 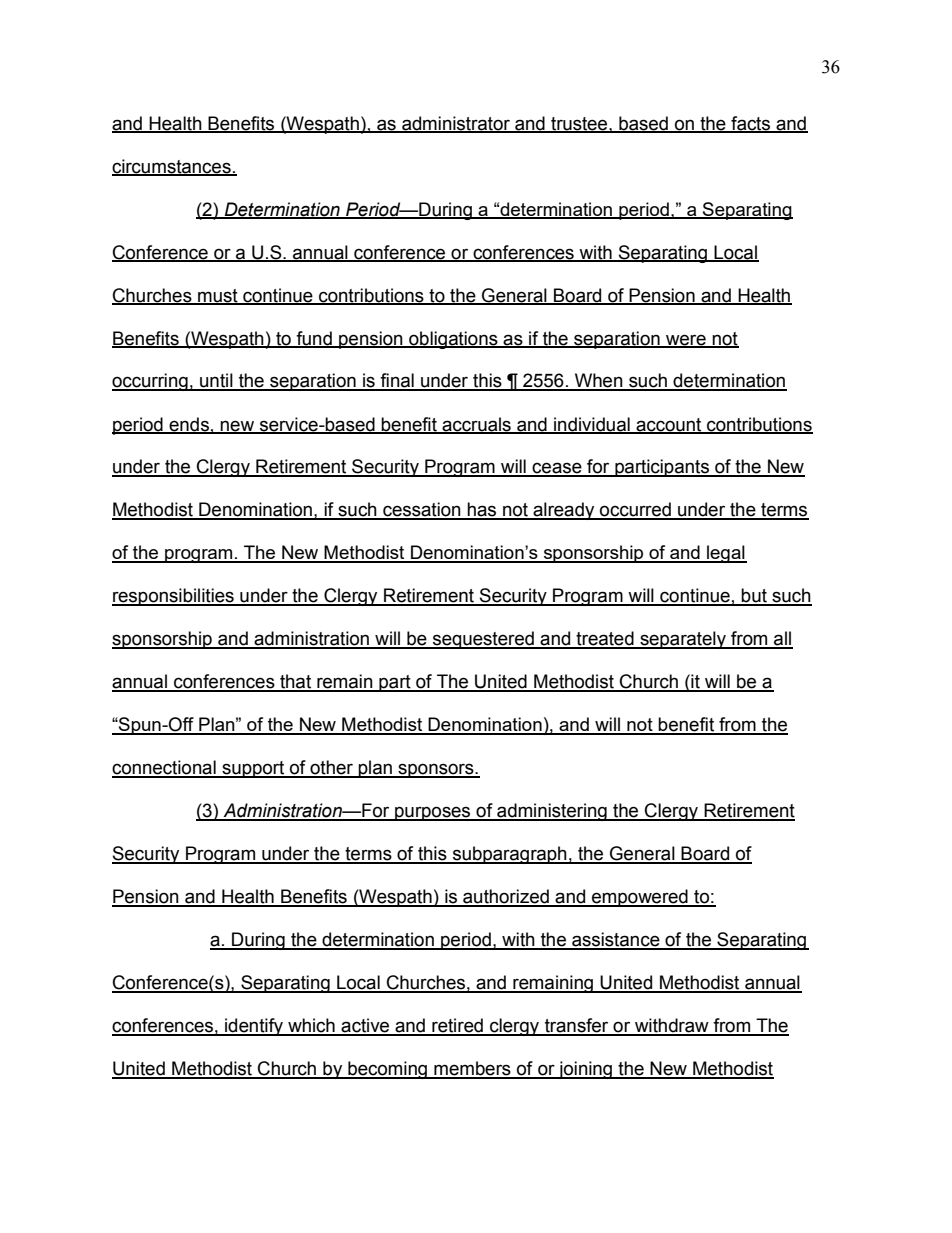 What do you see at coordinates (456, 124) in the image?
I see `administrator` at bounding box center [456, 124].
